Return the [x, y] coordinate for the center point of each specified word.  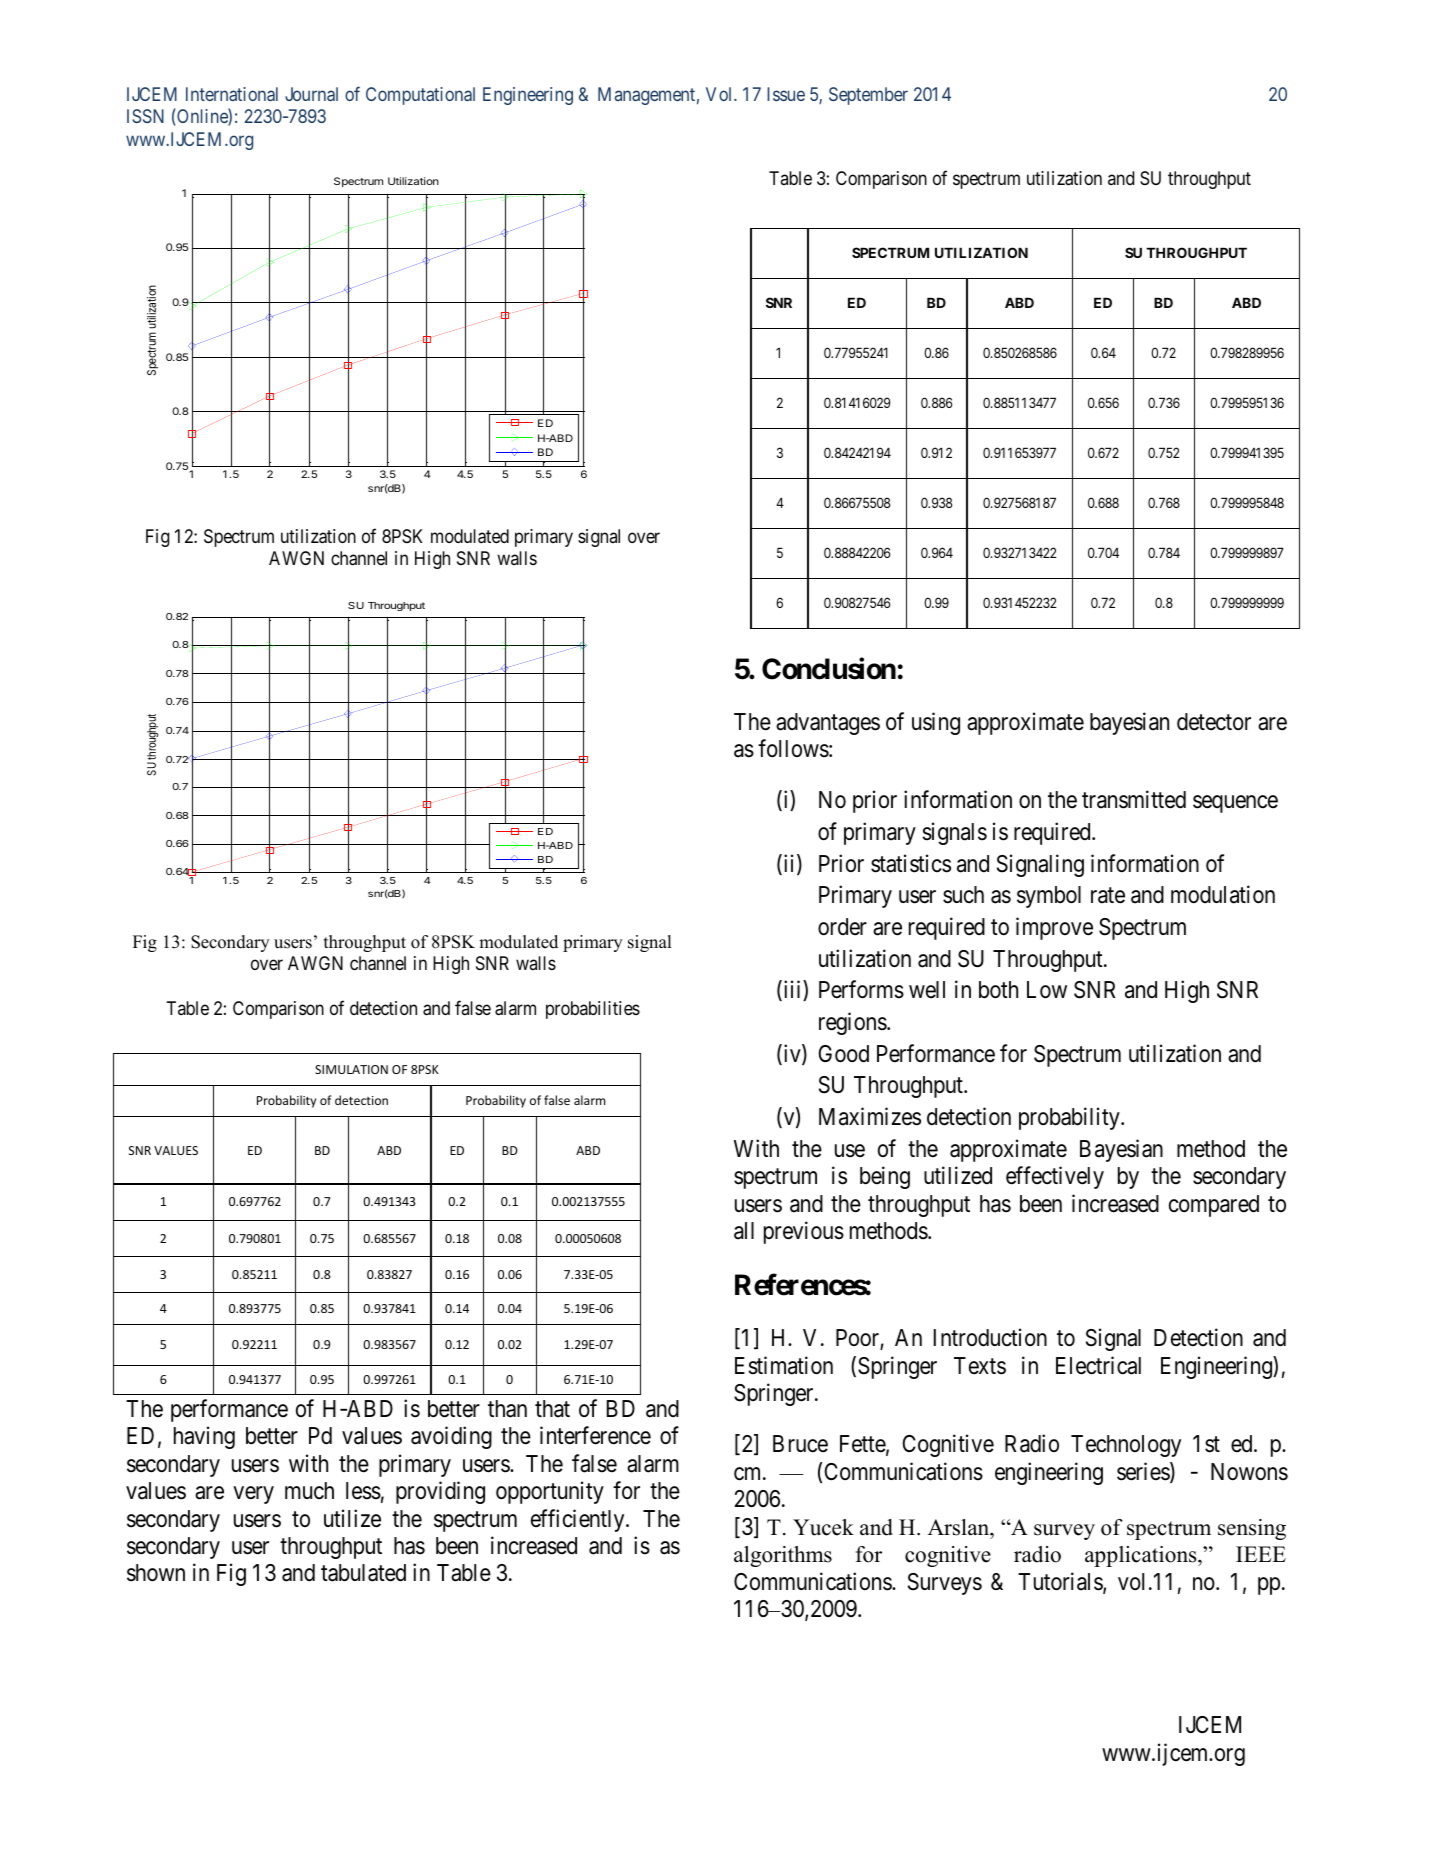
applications [1142, 1556]
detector [1214, 722]
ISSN [145, 116]
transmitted [1134, 799]
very [253, 1495]
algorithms [783, 1556]
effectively [1055, 1177]
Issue [786, 94]
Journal [311, 94]
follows [793, 749]
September [868, 96]
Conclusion [829, 668]
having [204, 1437]
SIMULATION [351, 1069]
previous [804, 1232]
